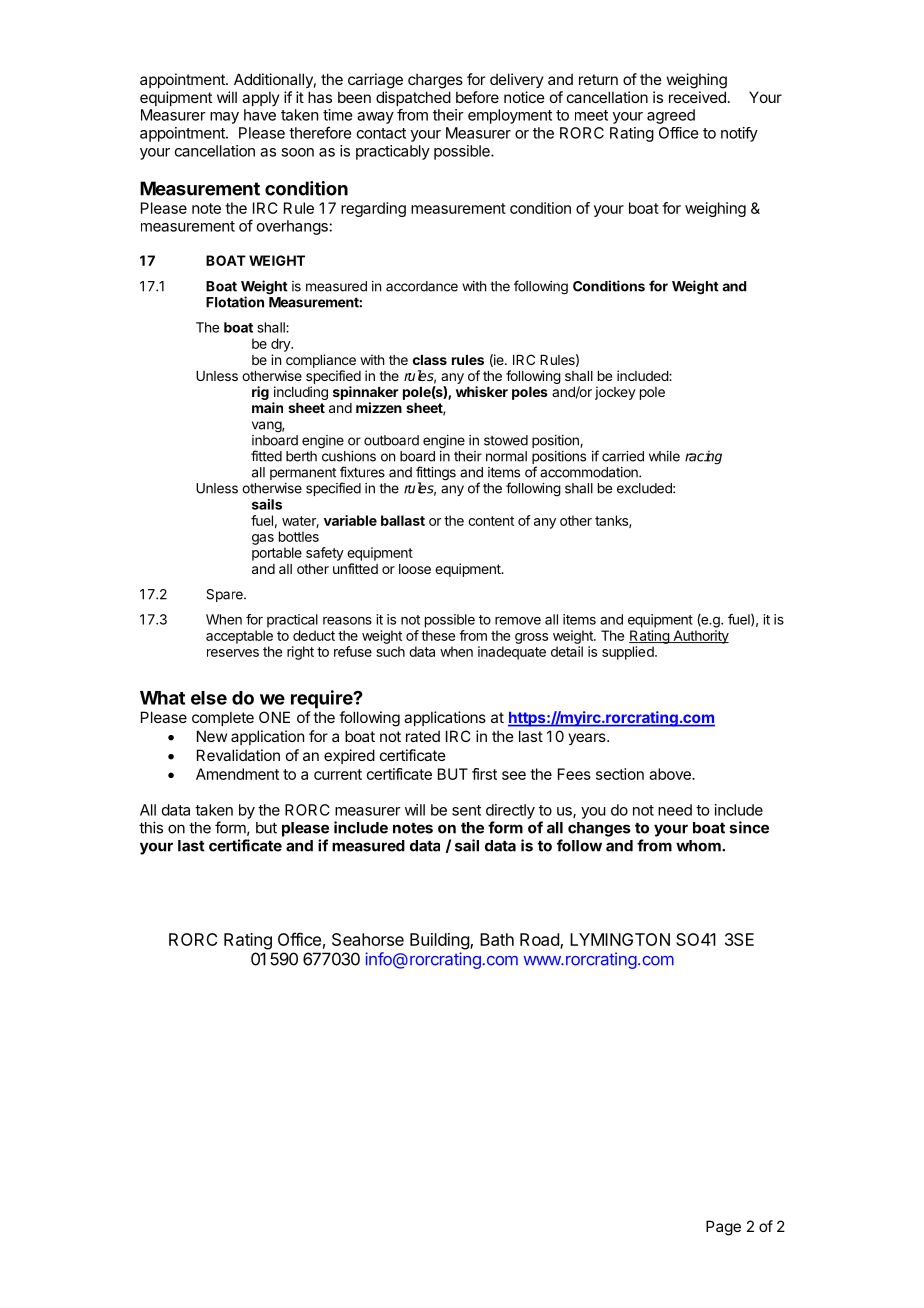  Describe the element at coordinates (675, 810) in the page. I see `need` at that location.
